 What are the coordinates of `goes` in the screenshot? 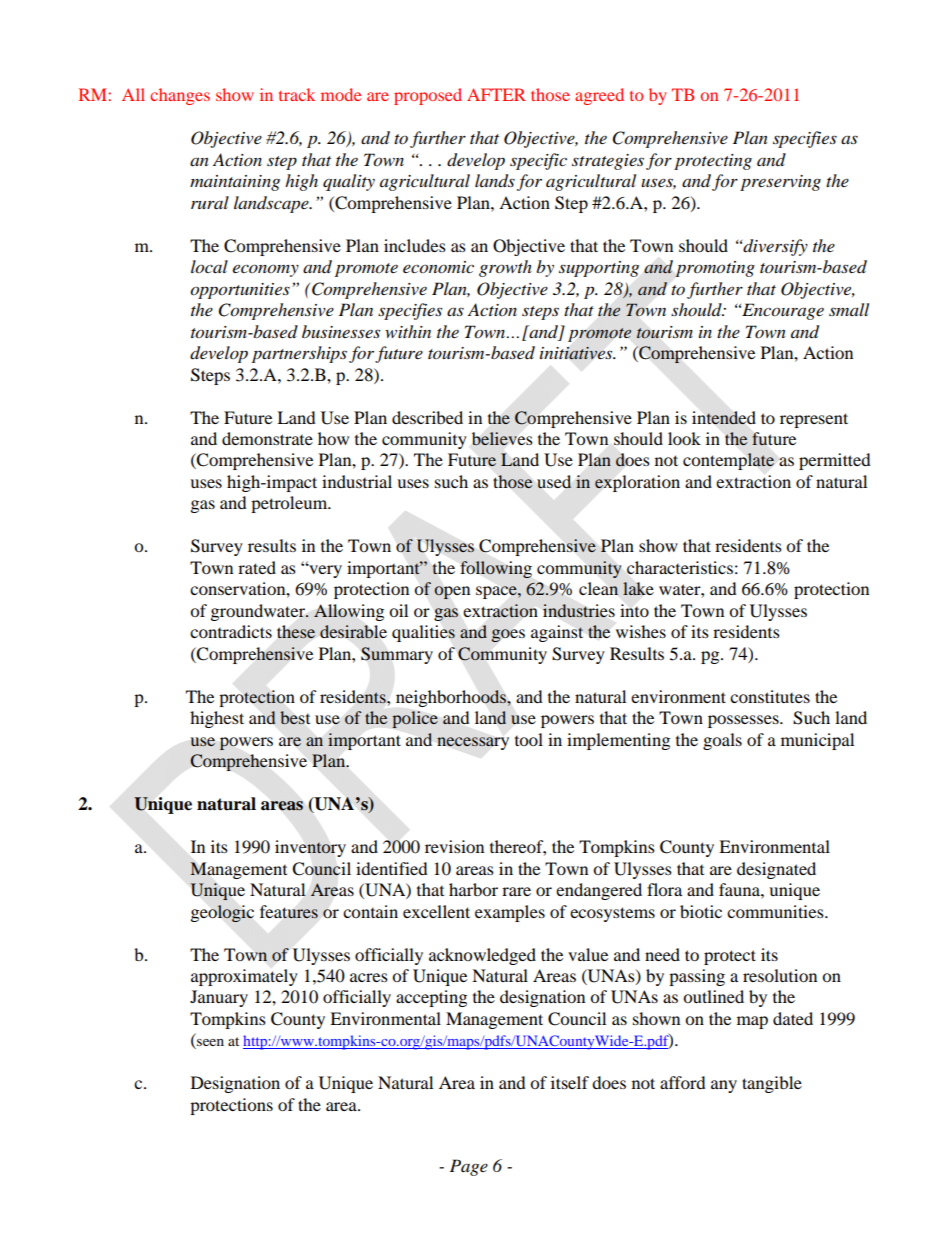 It's located at (508, 635).
